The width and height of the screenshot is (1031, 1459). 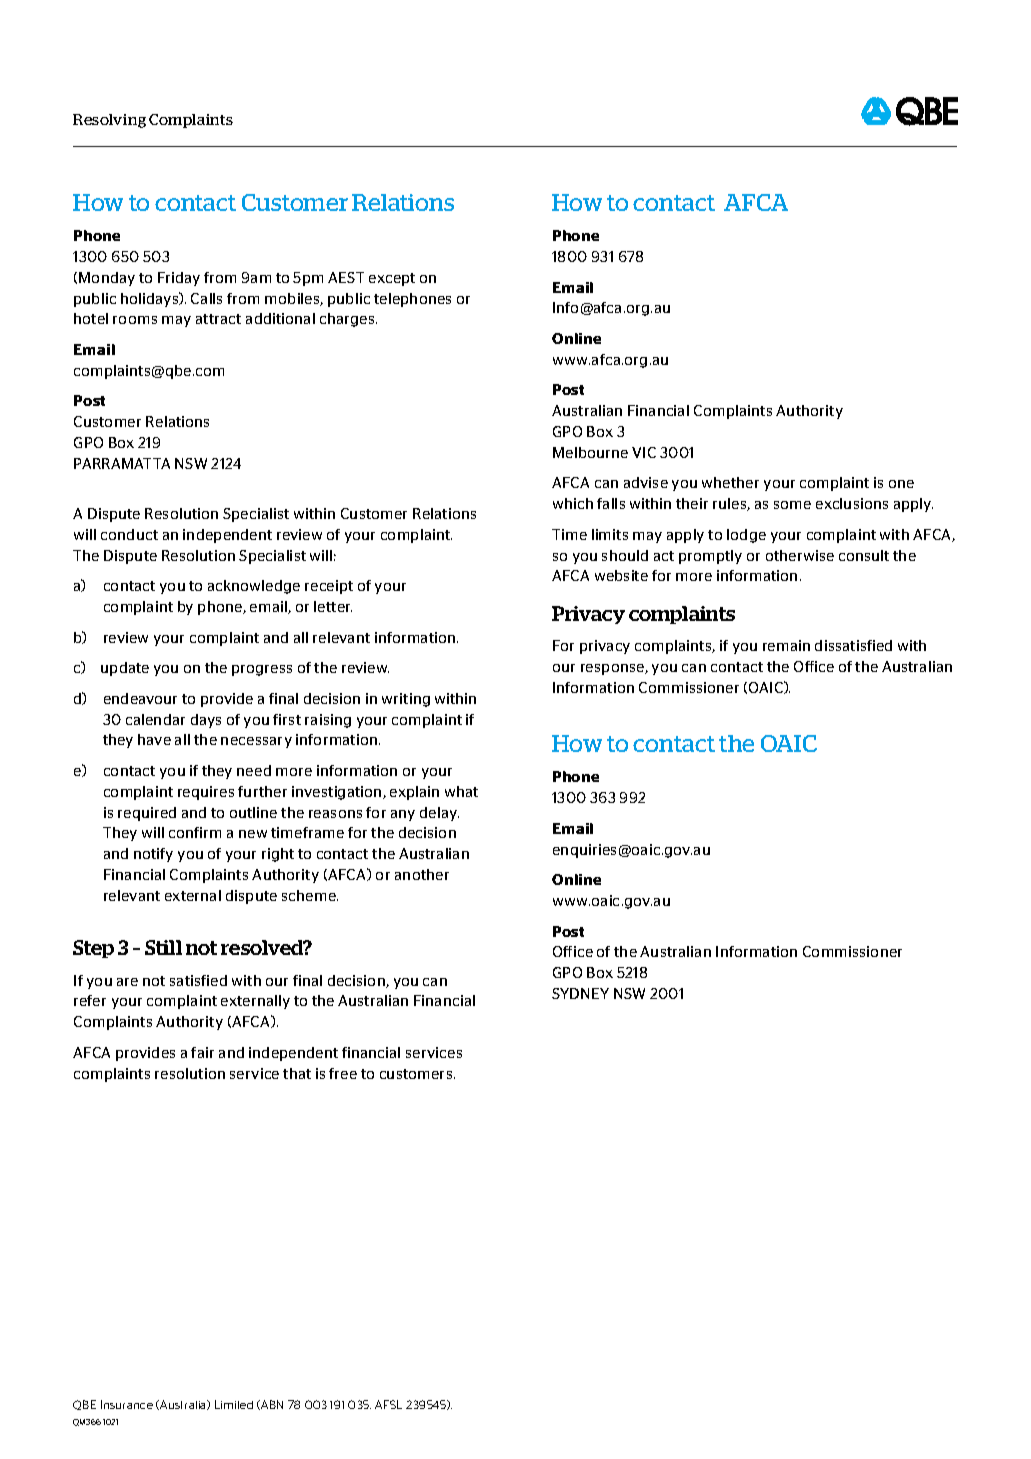 What do you see at coordinates (153, 855) in the screenshot?
I see `notify` at bounding box center [153, 855].
